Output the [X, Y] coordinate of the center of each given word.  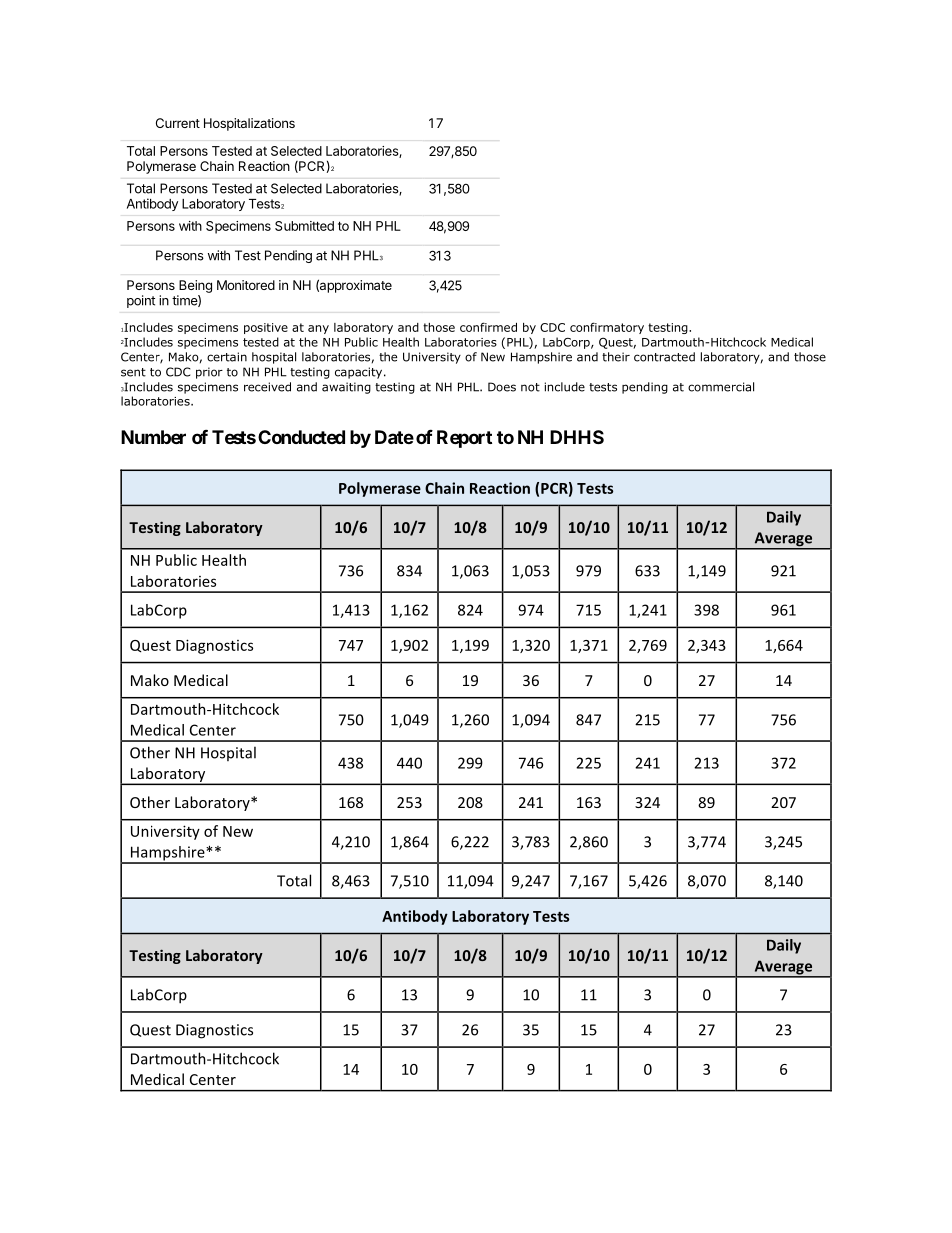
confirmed [488, 327]
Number [153, 437]
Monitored [246, 285]
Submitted [304, 226]
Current [178, 123]
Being [195, 286]
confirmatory [607, 328]
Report [464, 439]
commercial [721, 387]
